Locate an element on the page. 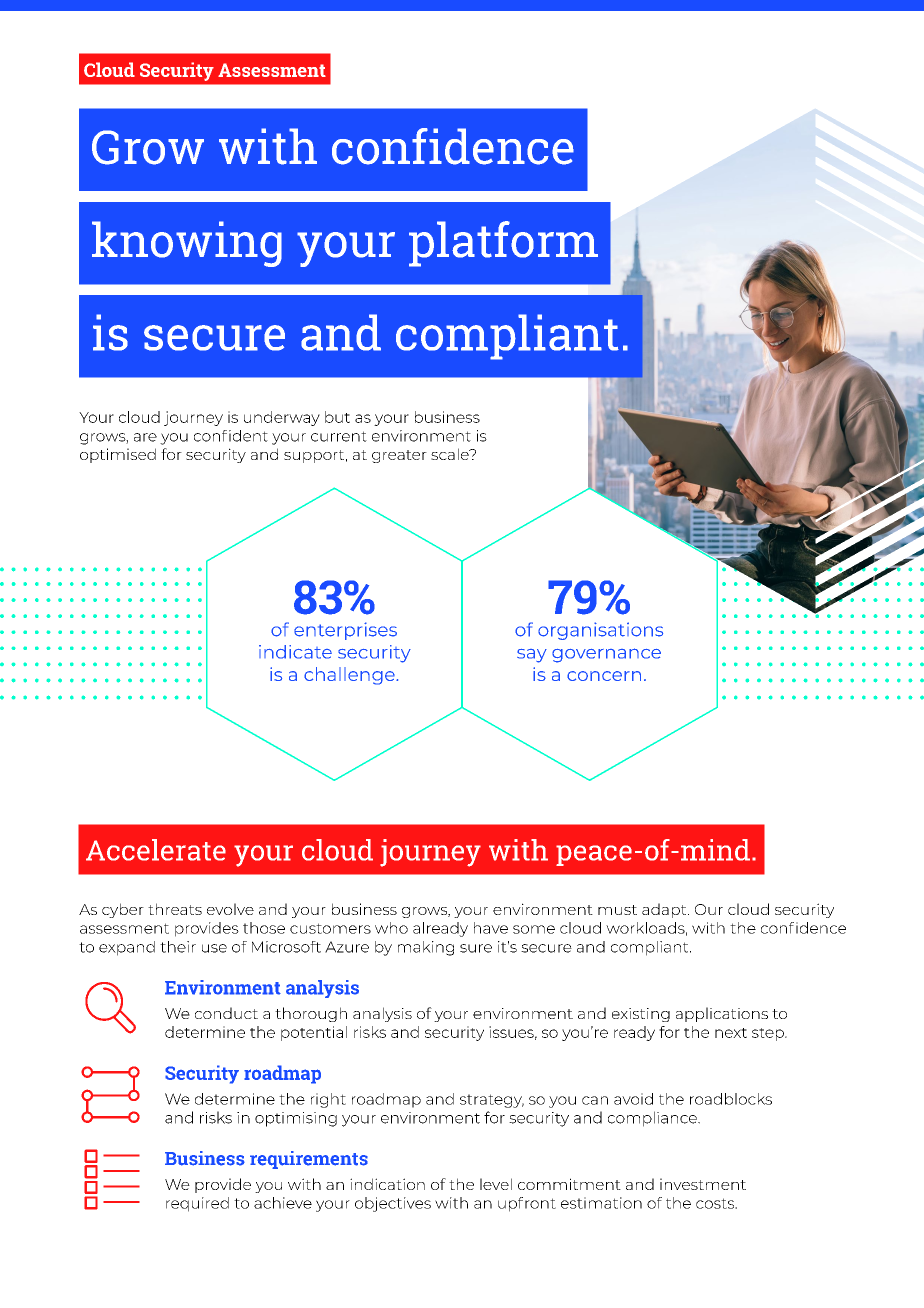  making is located at coordinates (426, 948).
